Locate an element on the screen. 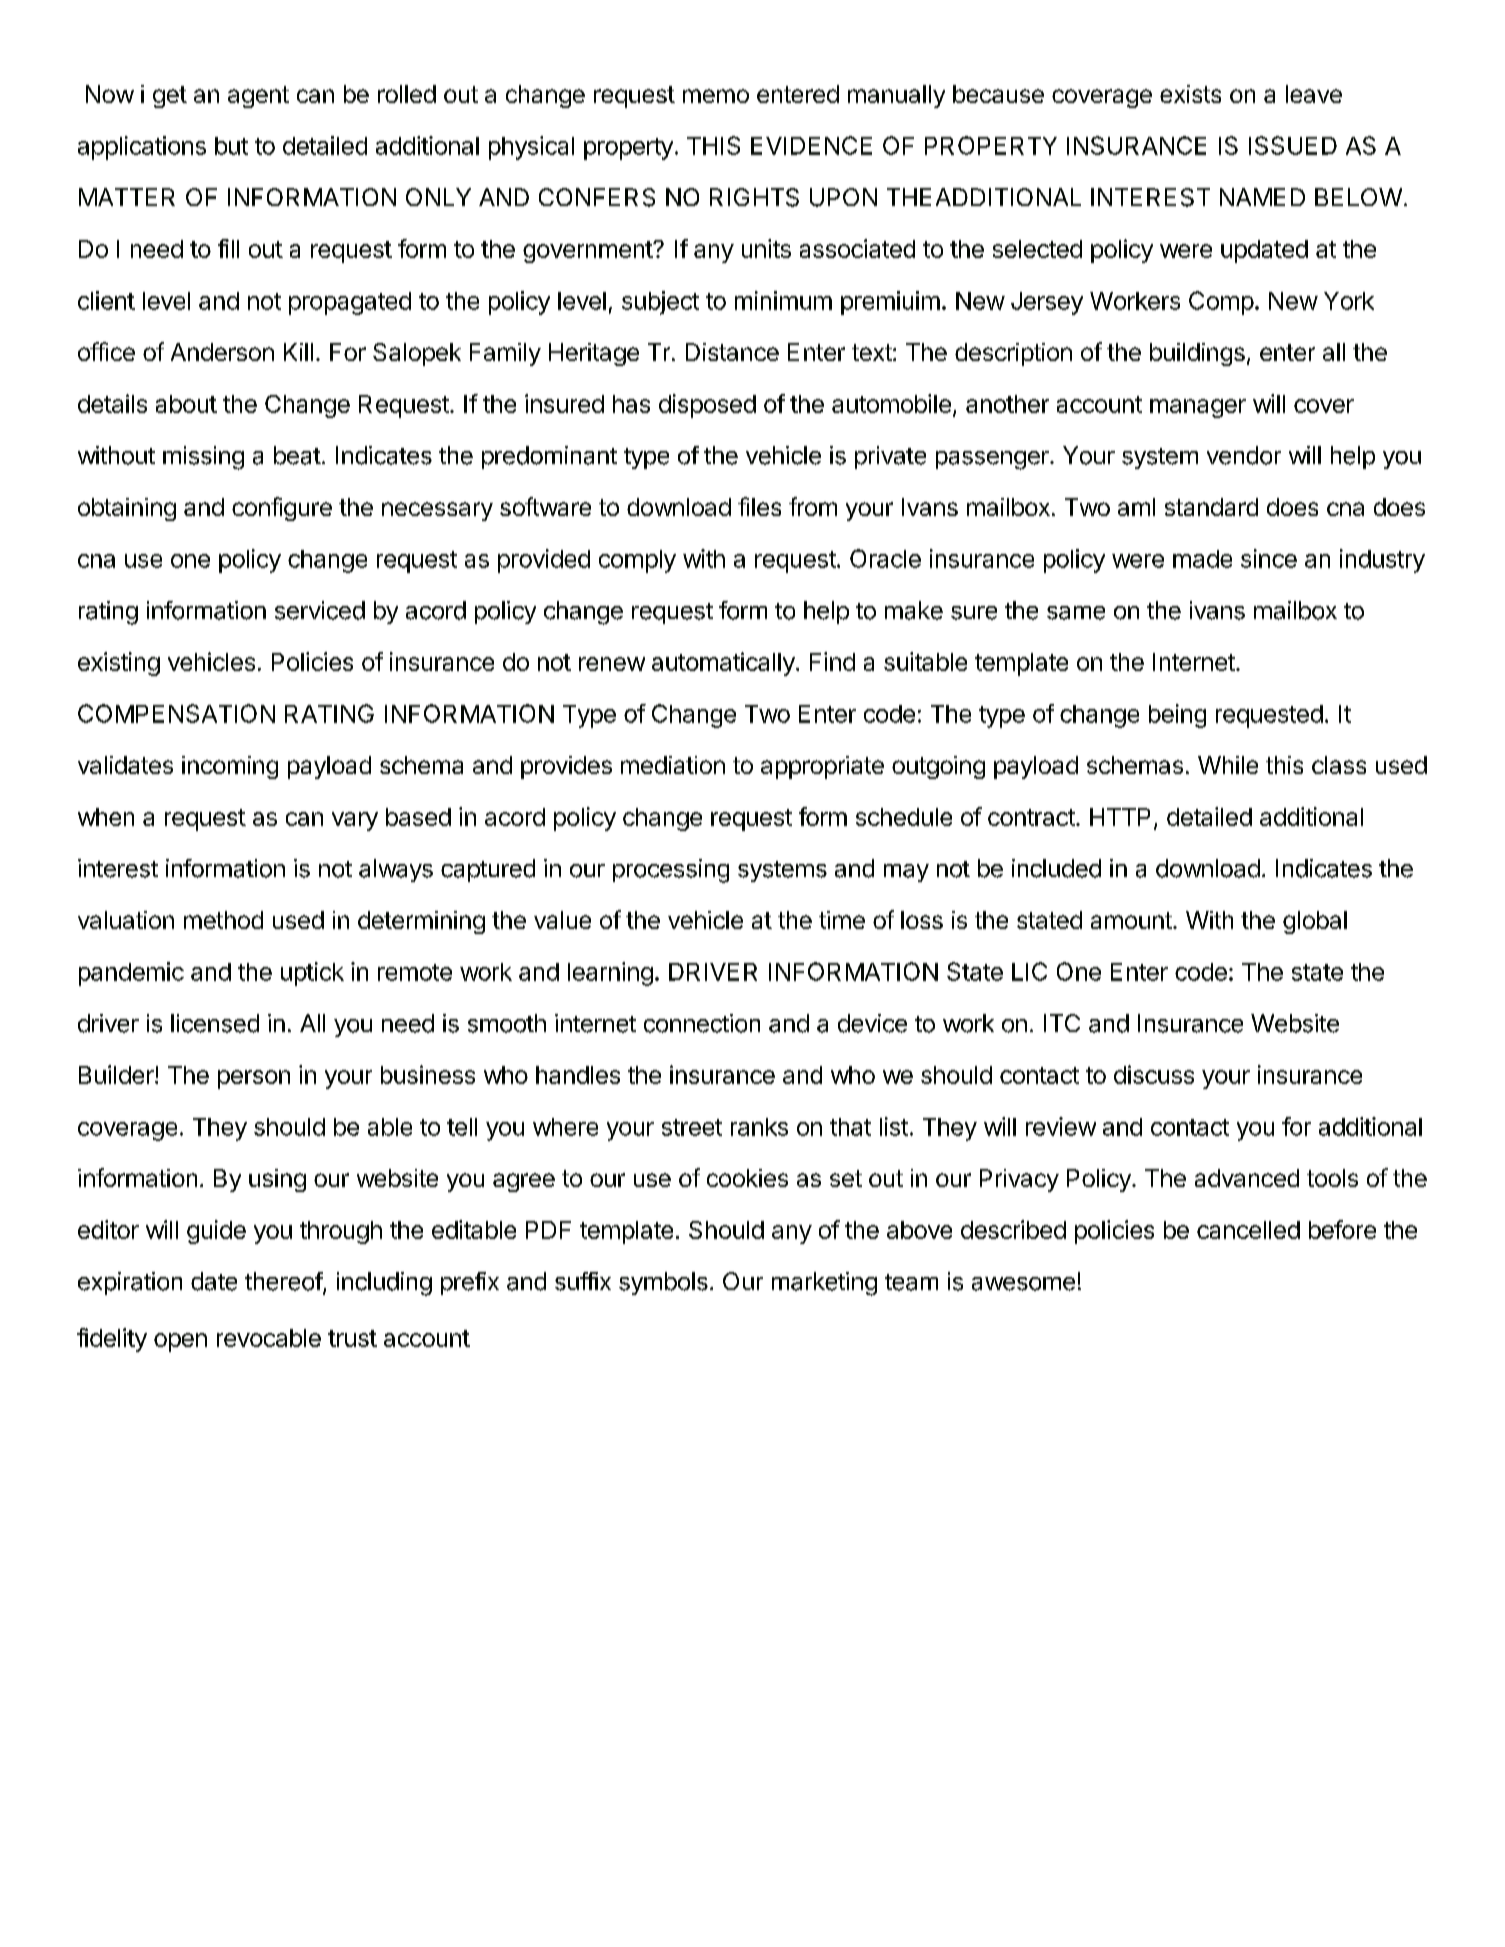 This screenshot has width=1505, height=1947. manager is located at coordinates (1198, 408).
